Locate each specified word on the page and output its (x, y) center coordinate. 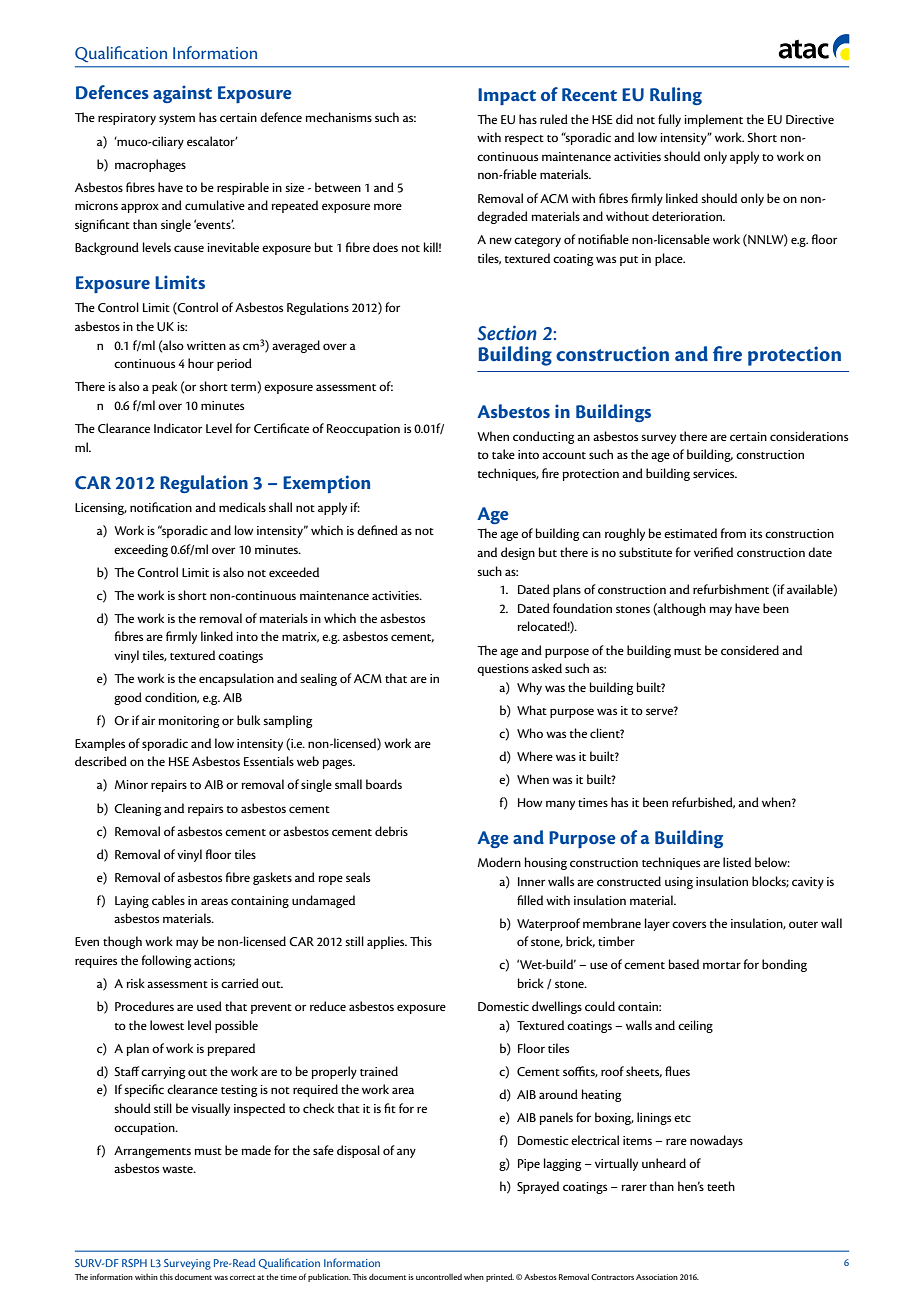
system (177, 120)
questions (503, 670)
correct (242, 1277)
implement (713, 120)
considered (750, 650)
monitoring (188, 722)
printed (500, 1277)
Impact (507, 96)
